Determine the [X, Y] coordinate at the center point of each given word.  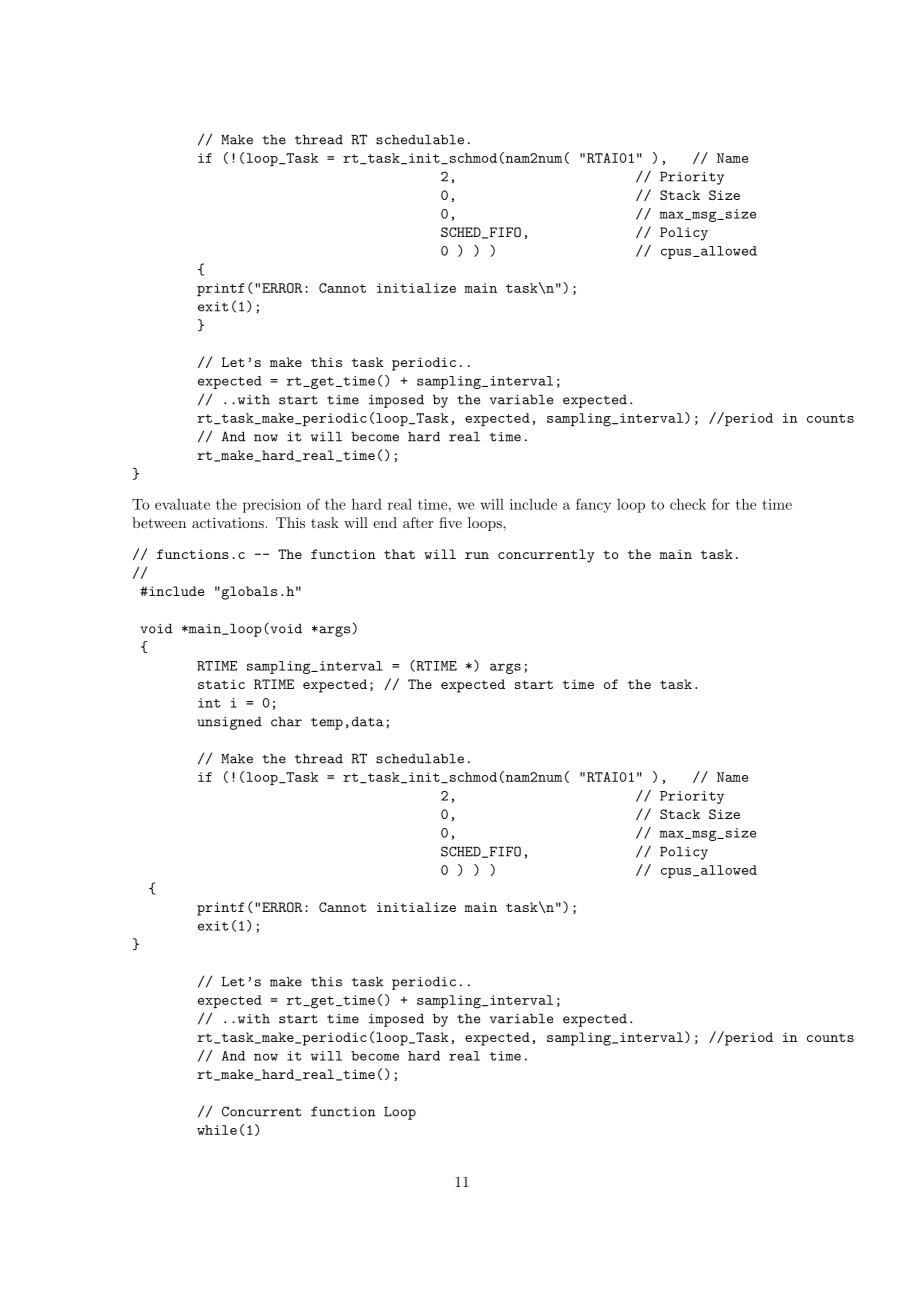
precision [272, 506]
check [688, 504]
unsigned [229, 723]
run [477, 555]
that [399, 554]
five [450, 522]
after [418, 522]
